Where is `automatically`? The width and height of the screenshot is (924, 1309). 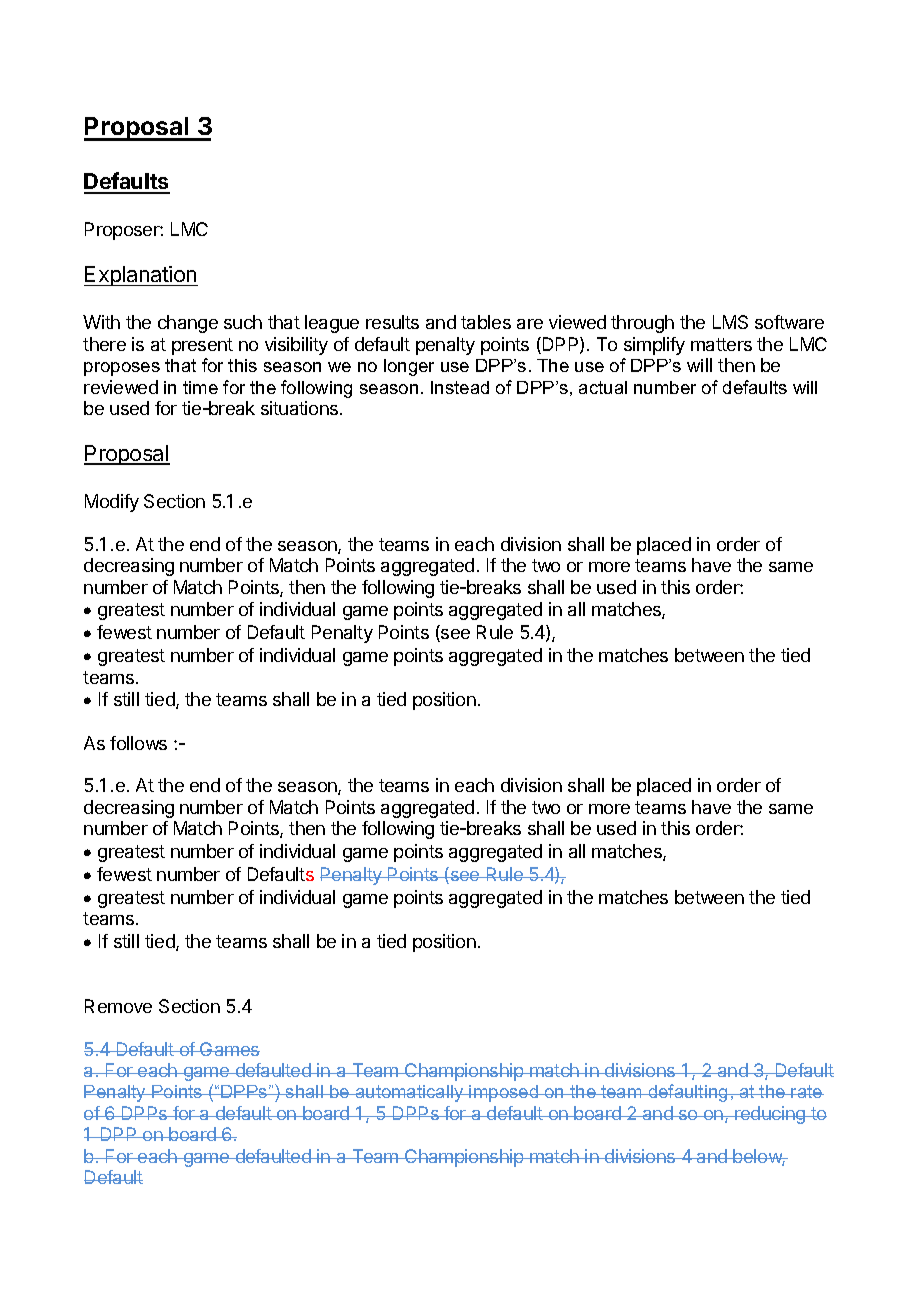 automatically is located at coordinates (409, 1093).
